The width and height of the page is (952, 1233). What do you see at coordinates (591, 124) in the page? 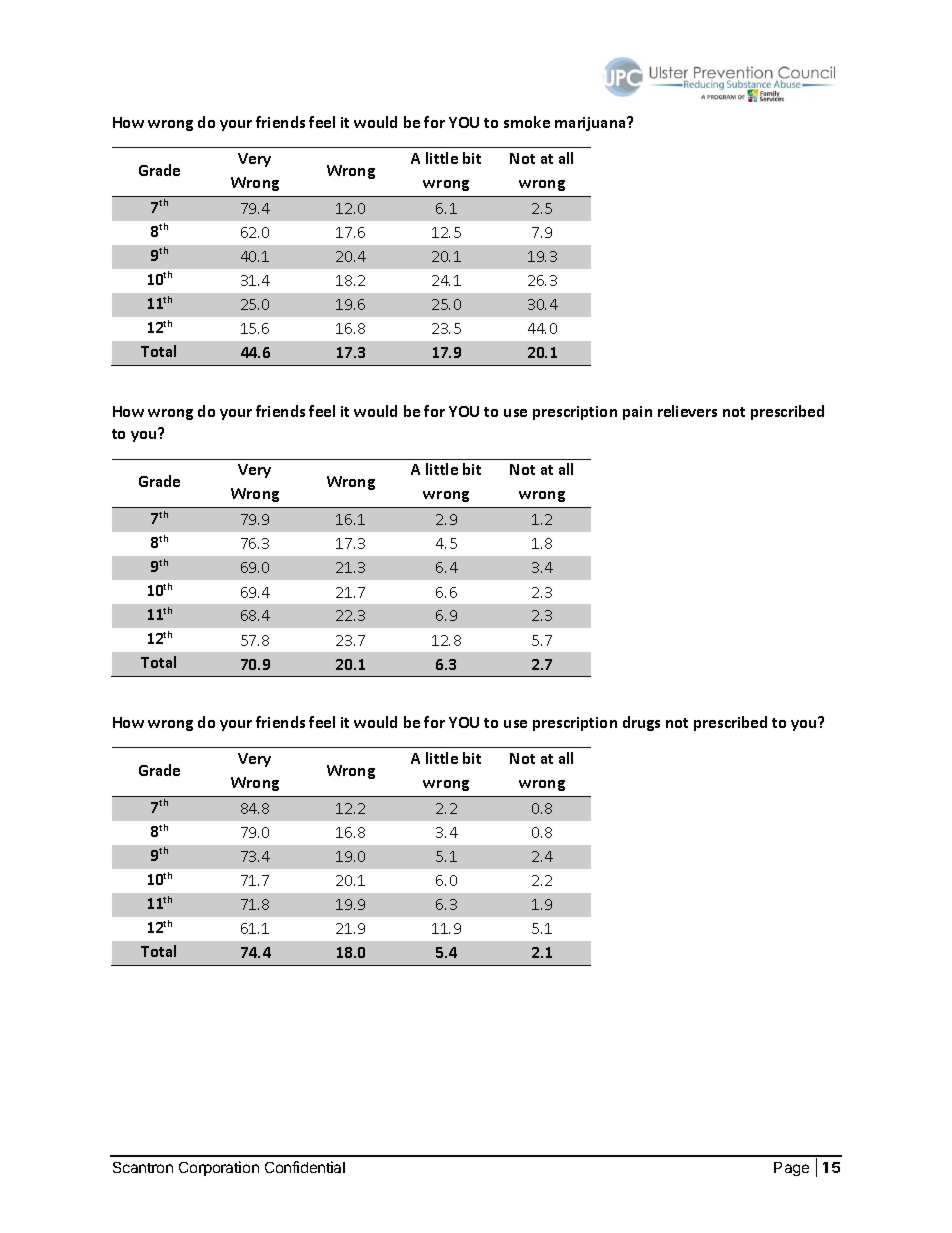
I see `marijuana` at bounding box center [591, 124].
